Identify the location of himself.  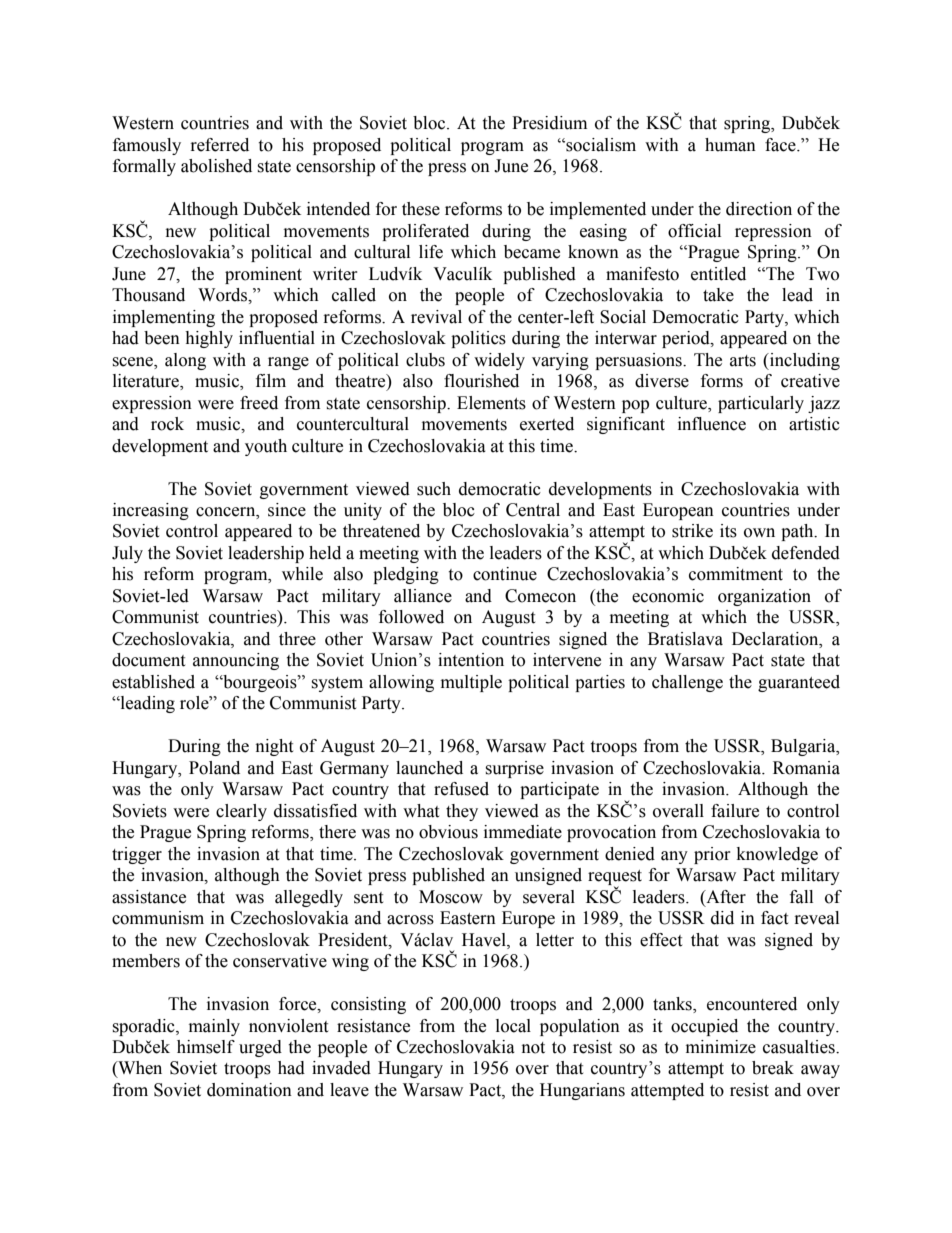
(206, 1047).
